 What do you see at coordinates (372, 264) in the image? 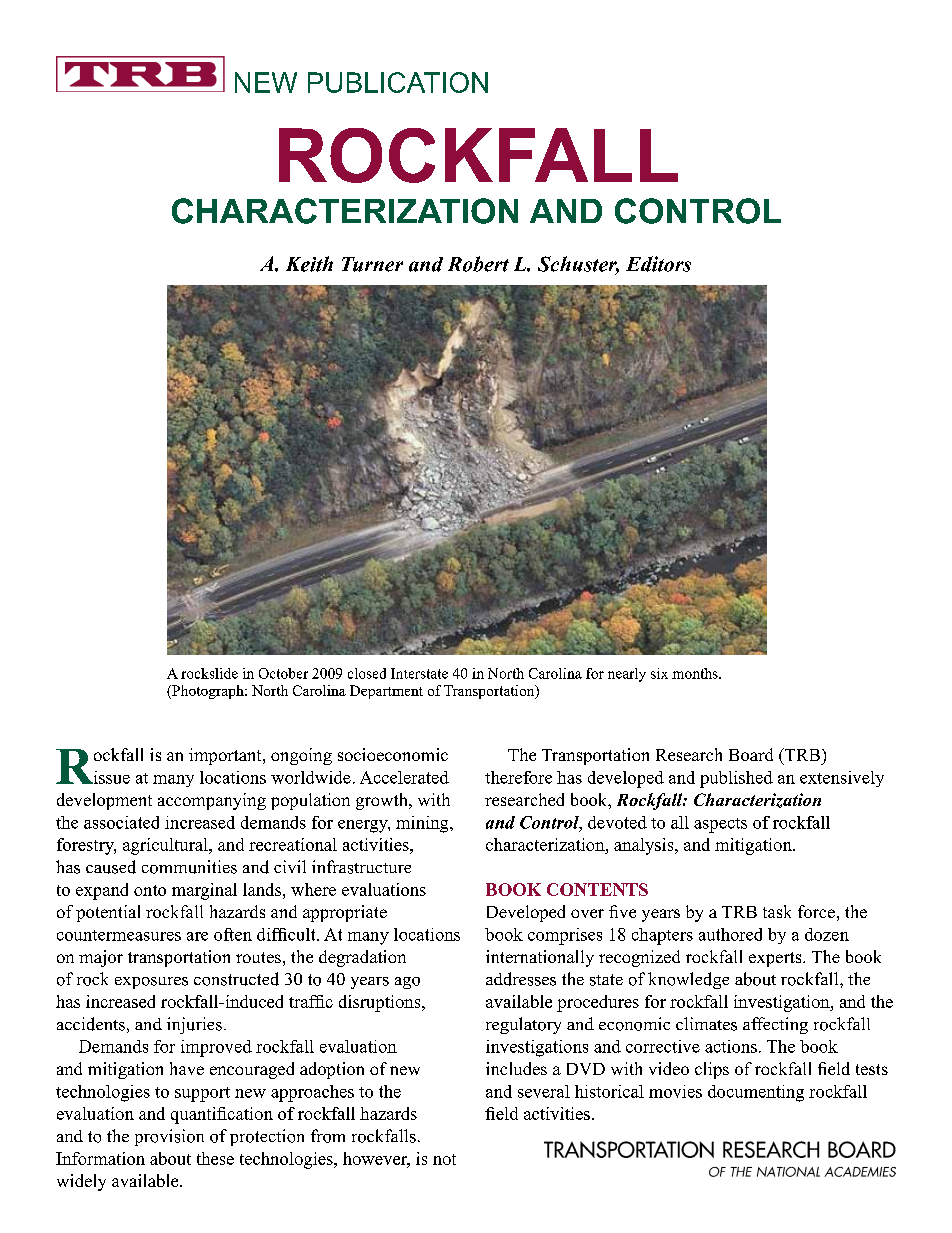
I see `Turner` at bounding box center [372, 264].
